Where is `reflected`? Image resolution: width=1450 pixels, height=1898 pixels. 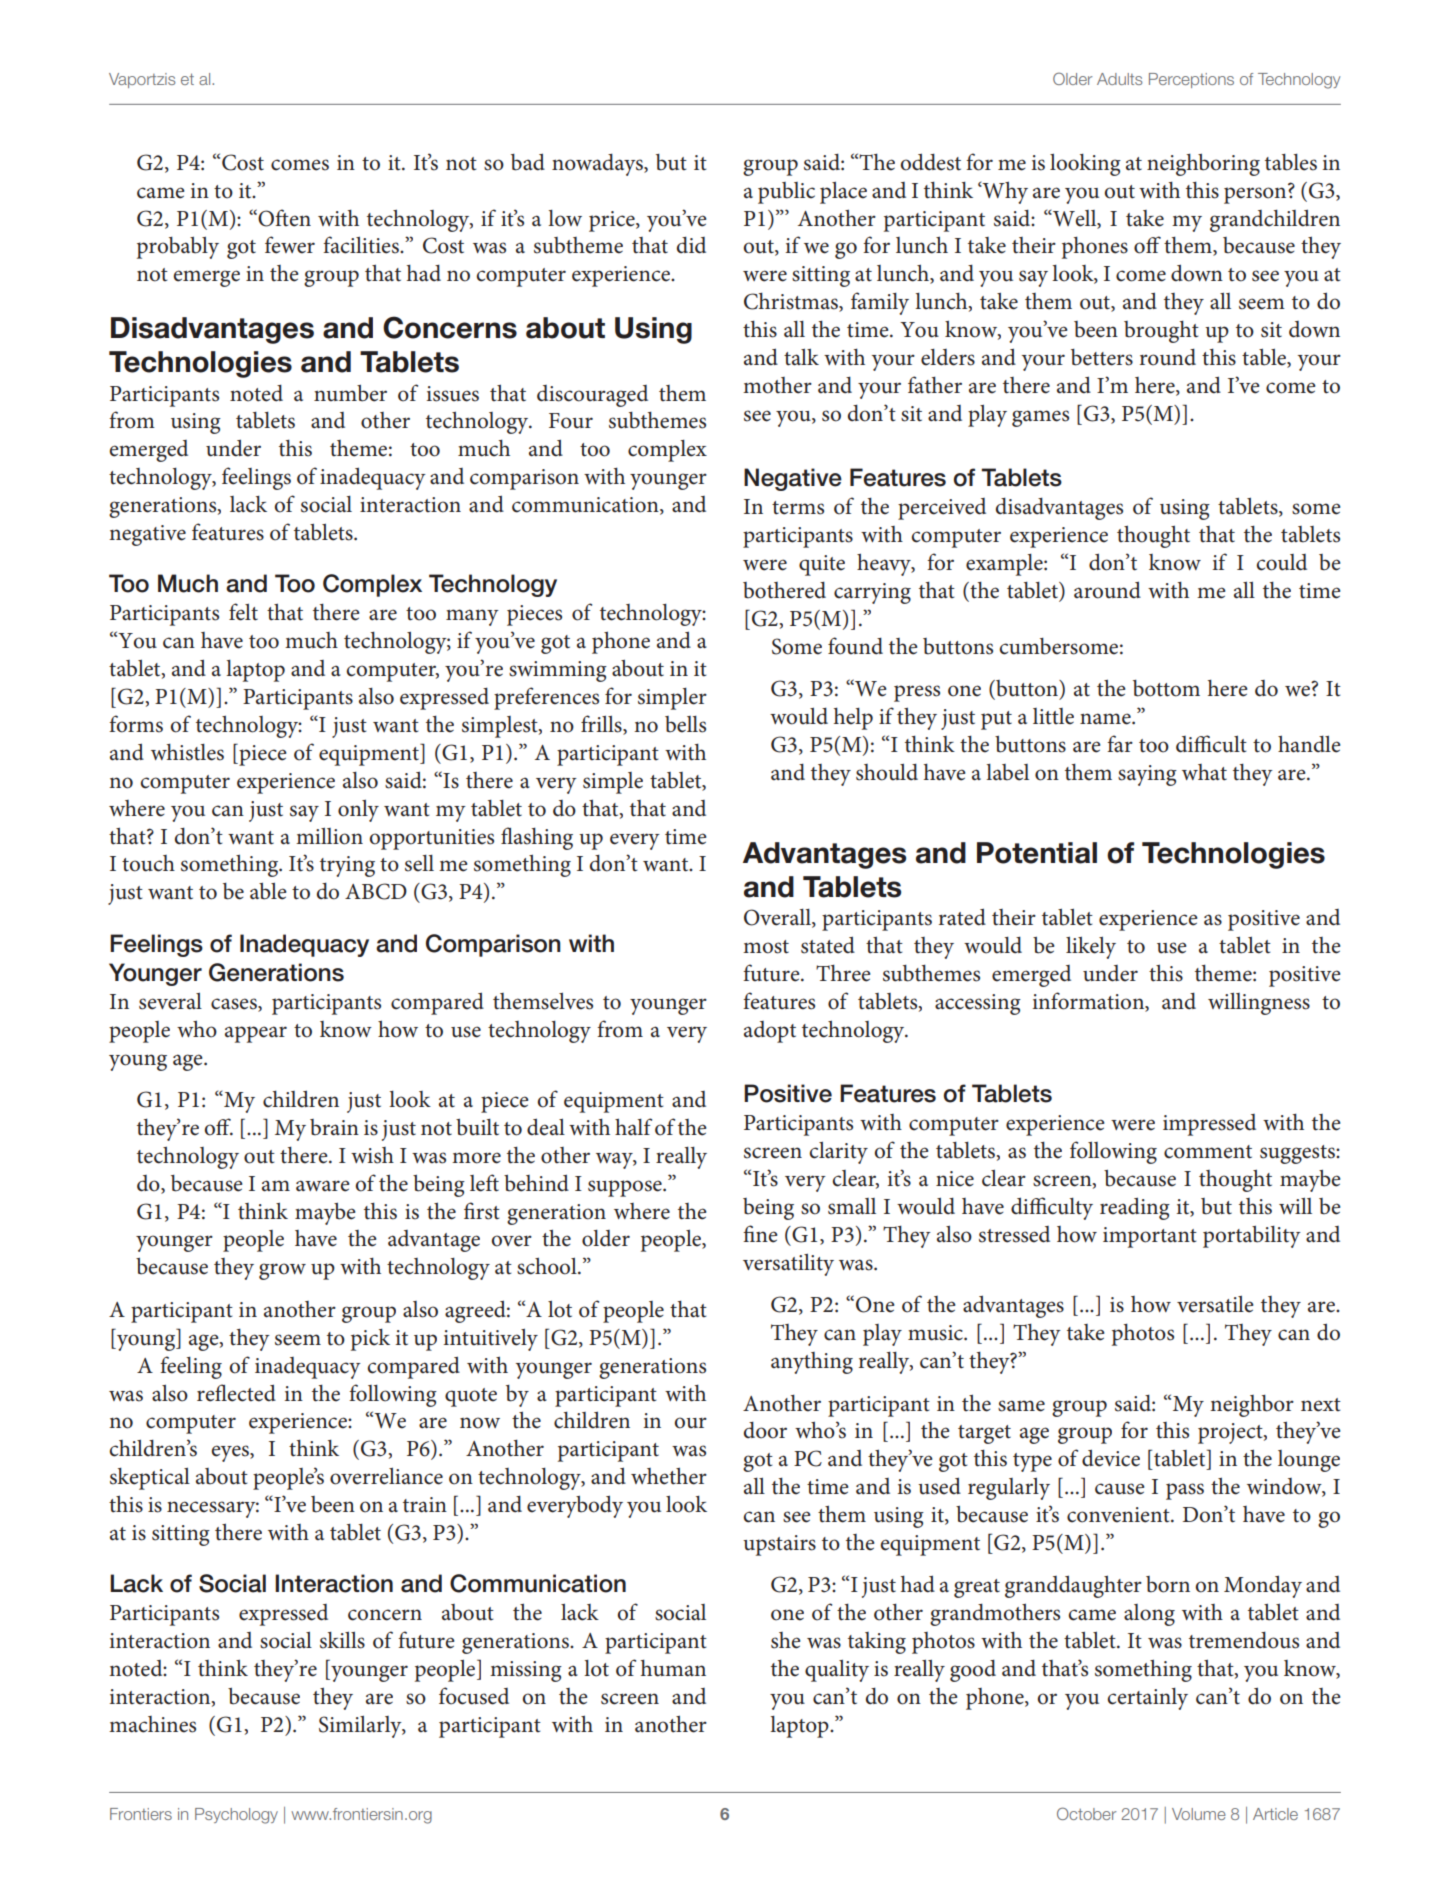
reflected is located at coordinates (236, 1393).
